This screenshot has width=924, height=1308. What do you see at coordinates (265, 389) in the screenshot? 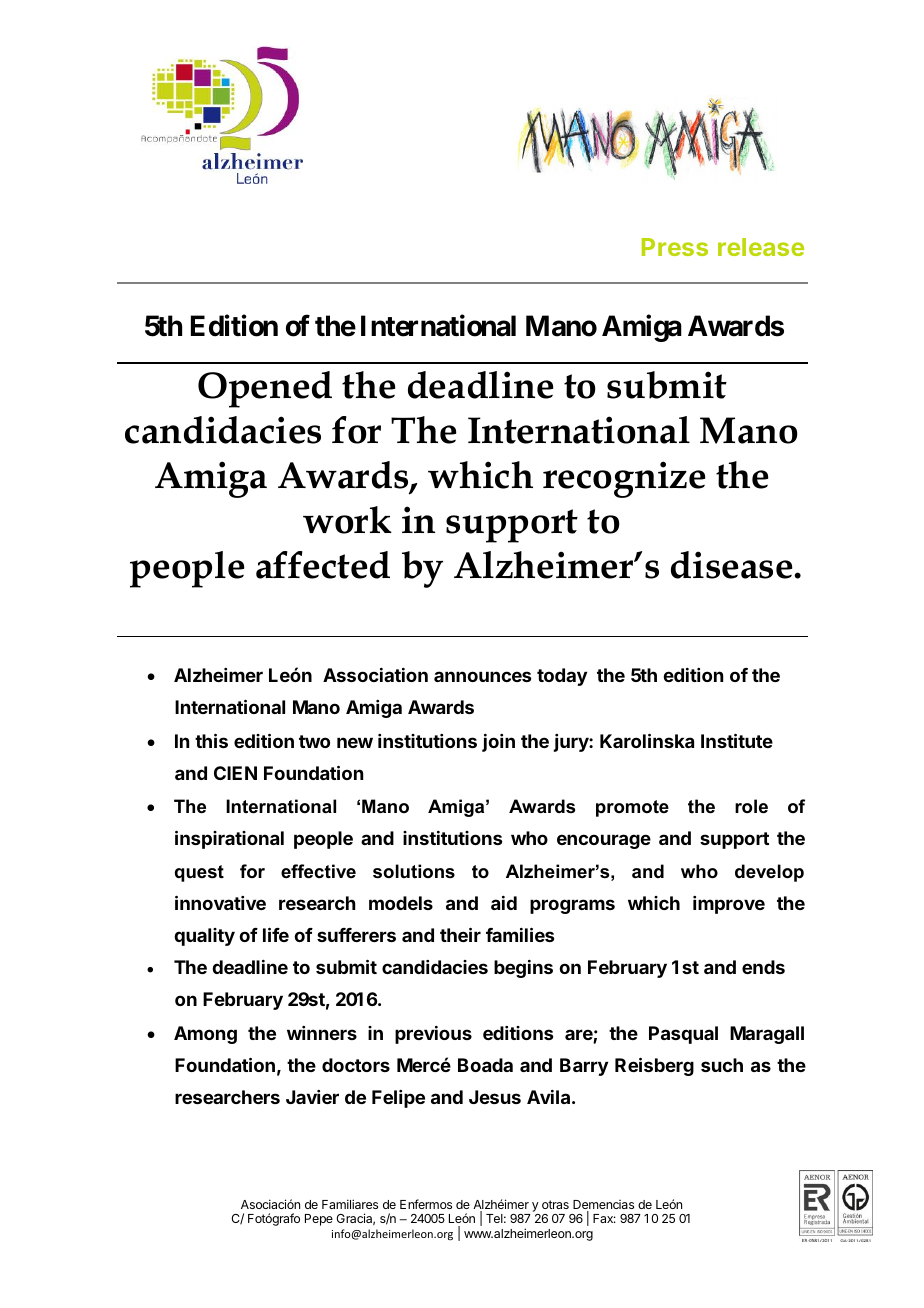
I see `Opened` at bounding box center [265, 389].
